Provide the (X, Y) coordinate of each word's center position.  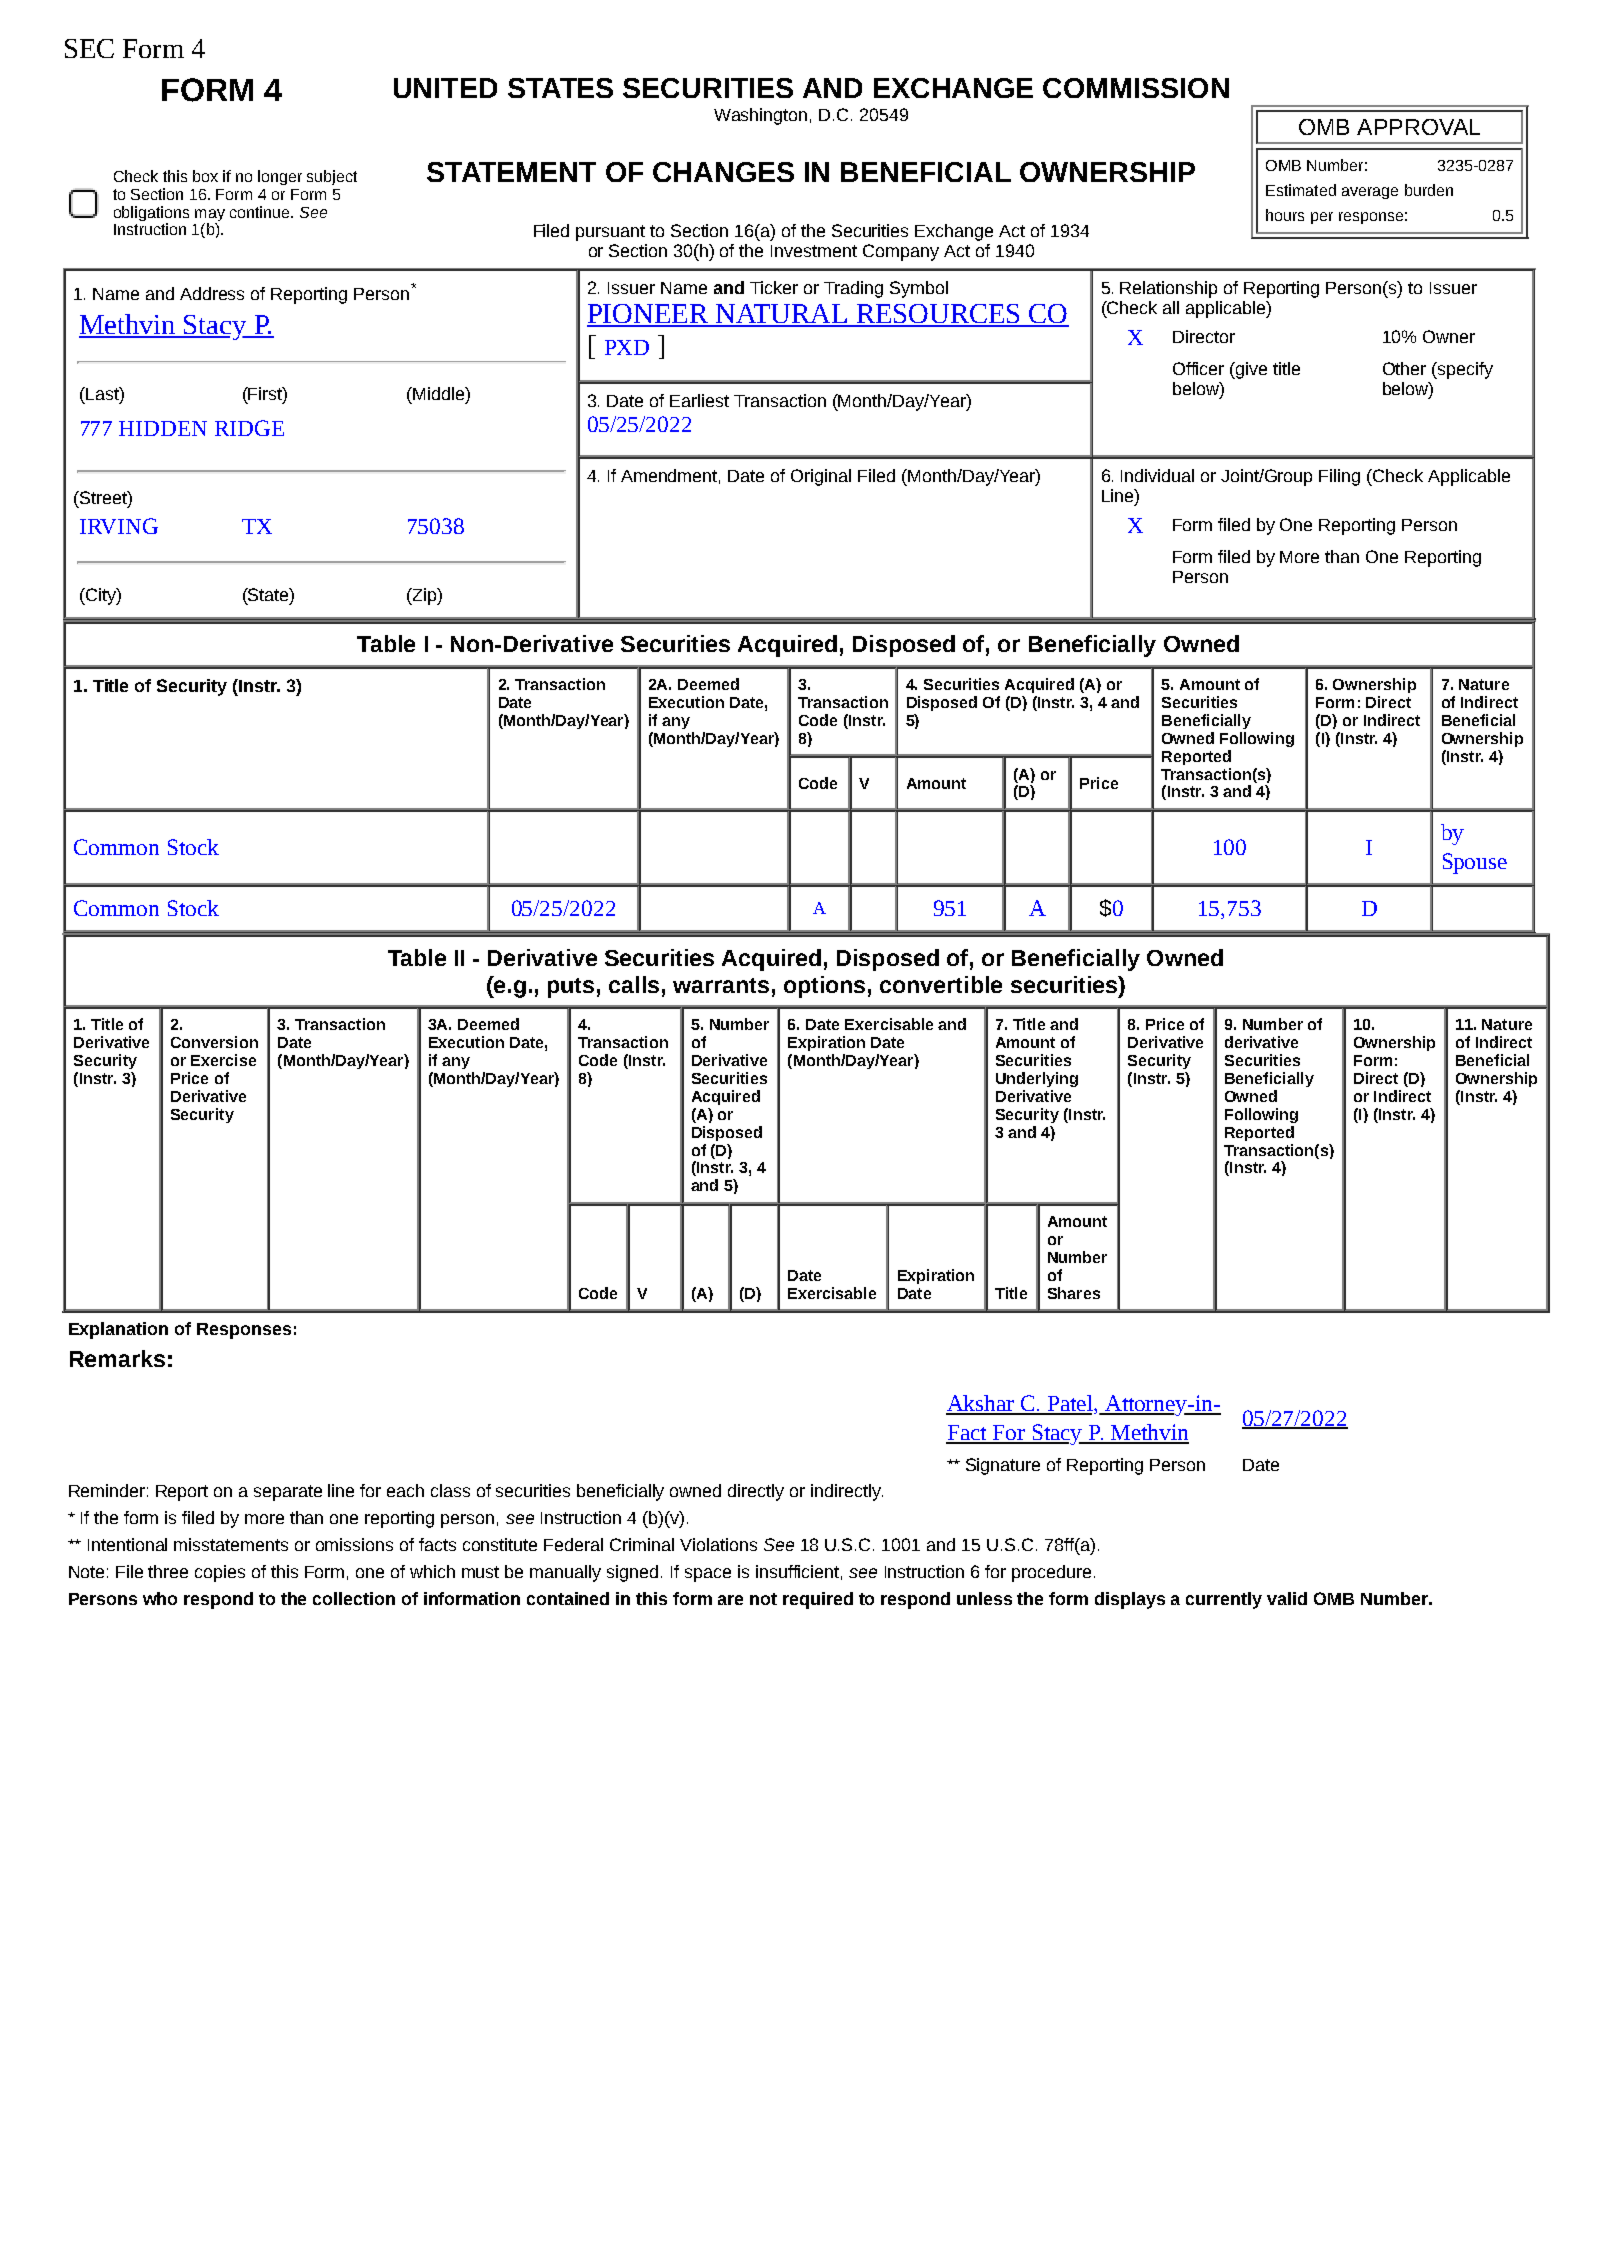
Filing (1339, 477)
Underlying (1037, 1079)
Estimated (1301, 190)
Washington (760, 116)
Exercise (223, 1060)
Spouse (1475, 863)
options (824, 987)
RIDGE (249, 428)
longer (280, 177)
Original (821, 477)
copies (220, 1573)
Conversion (214, 1042)
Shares (1074, 1293)
